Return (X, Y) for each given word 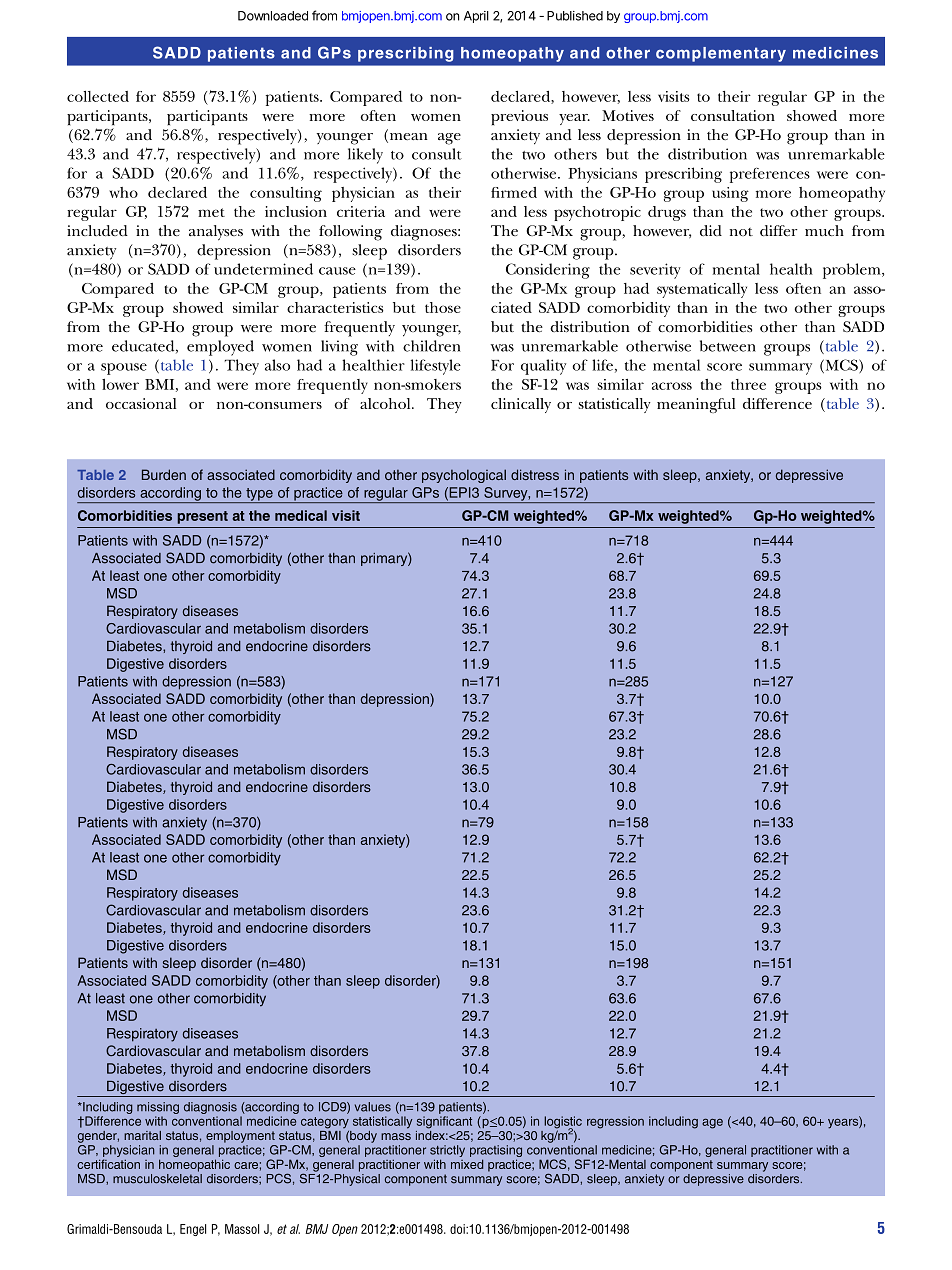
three (748, 384)
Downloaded (273, 16)
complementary (721, 54)
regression (615, 1122)
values (373, 1107)
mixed (467, 1164)
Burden (164, 474)
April (476, 17)
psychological (464, 476)
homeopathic (194, 1165)
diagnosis (210, 1108)
